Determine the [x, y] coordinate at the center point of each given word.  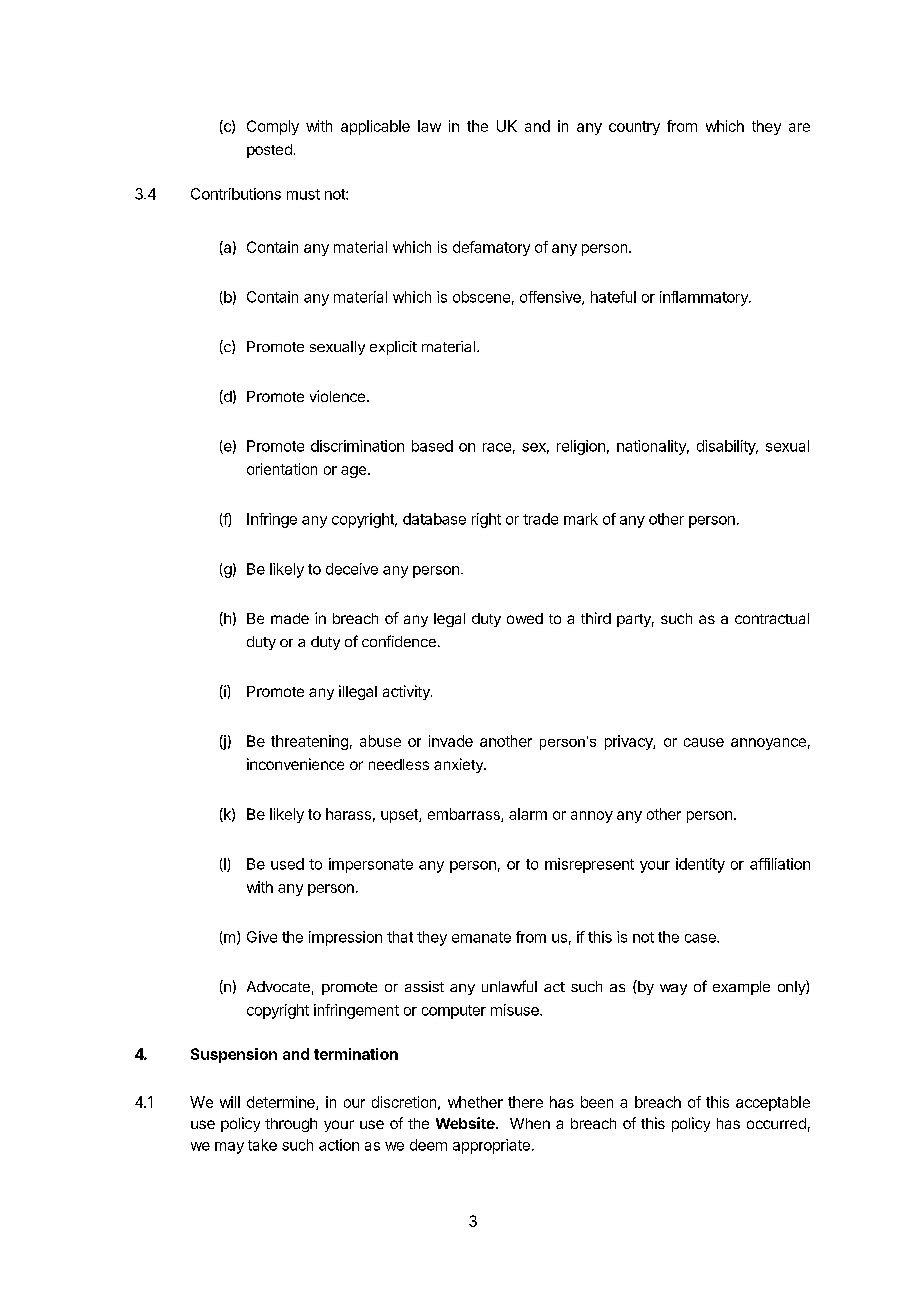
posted [269, 151]
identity [700, 865]
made [290, 618]
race [497, 447]
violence [337, 396]
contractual [772, 618]
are [799, 127]
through [291, 1125]
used [287, 864]
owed [525, 618]
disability [727, 447]
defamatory [491, 248]
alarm [528, 814]
